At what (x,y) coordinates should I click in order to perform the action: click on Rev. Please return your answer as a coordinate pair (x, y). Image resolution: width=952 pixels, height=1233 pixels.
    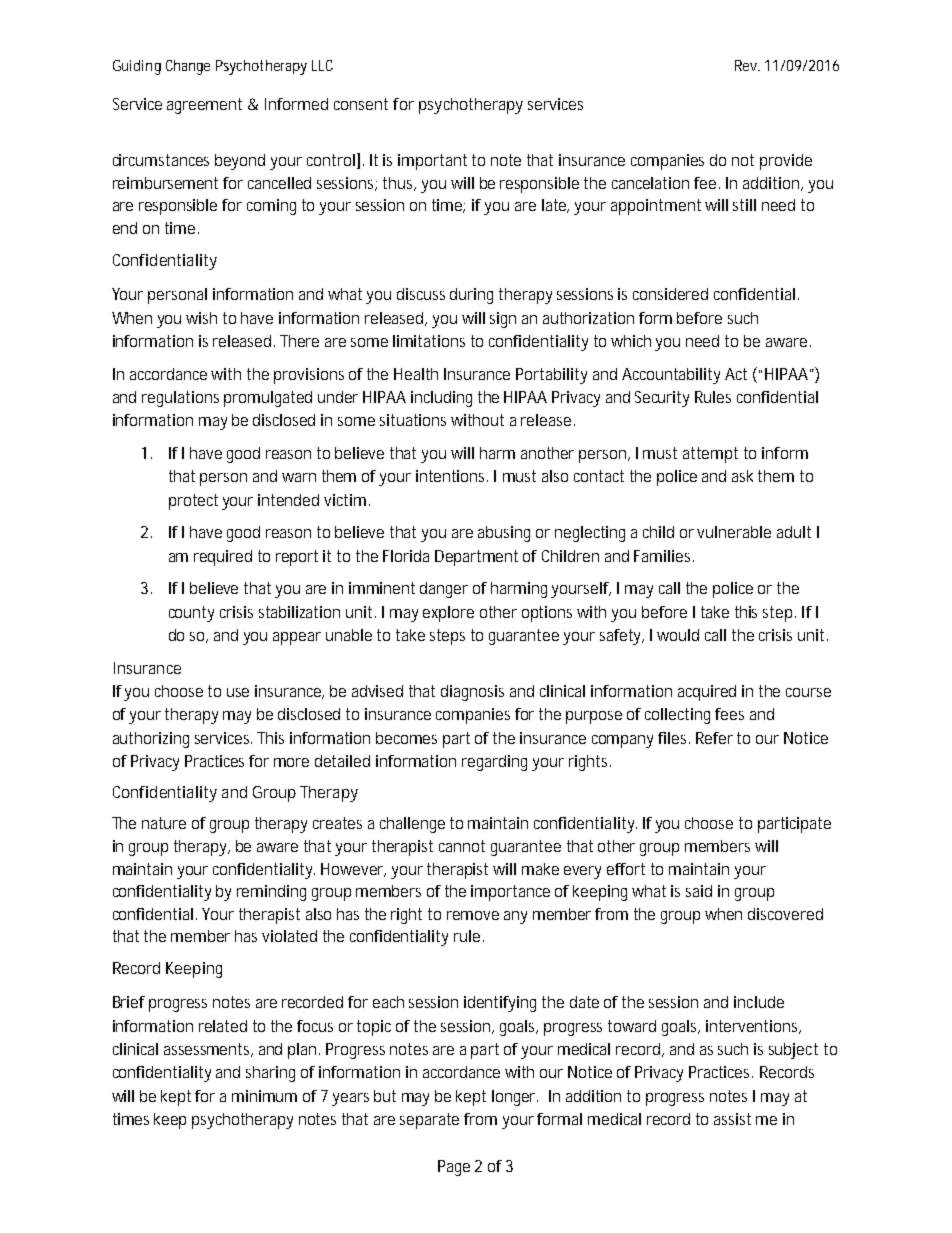
    Looking at the image, I should click on (747, 65).
